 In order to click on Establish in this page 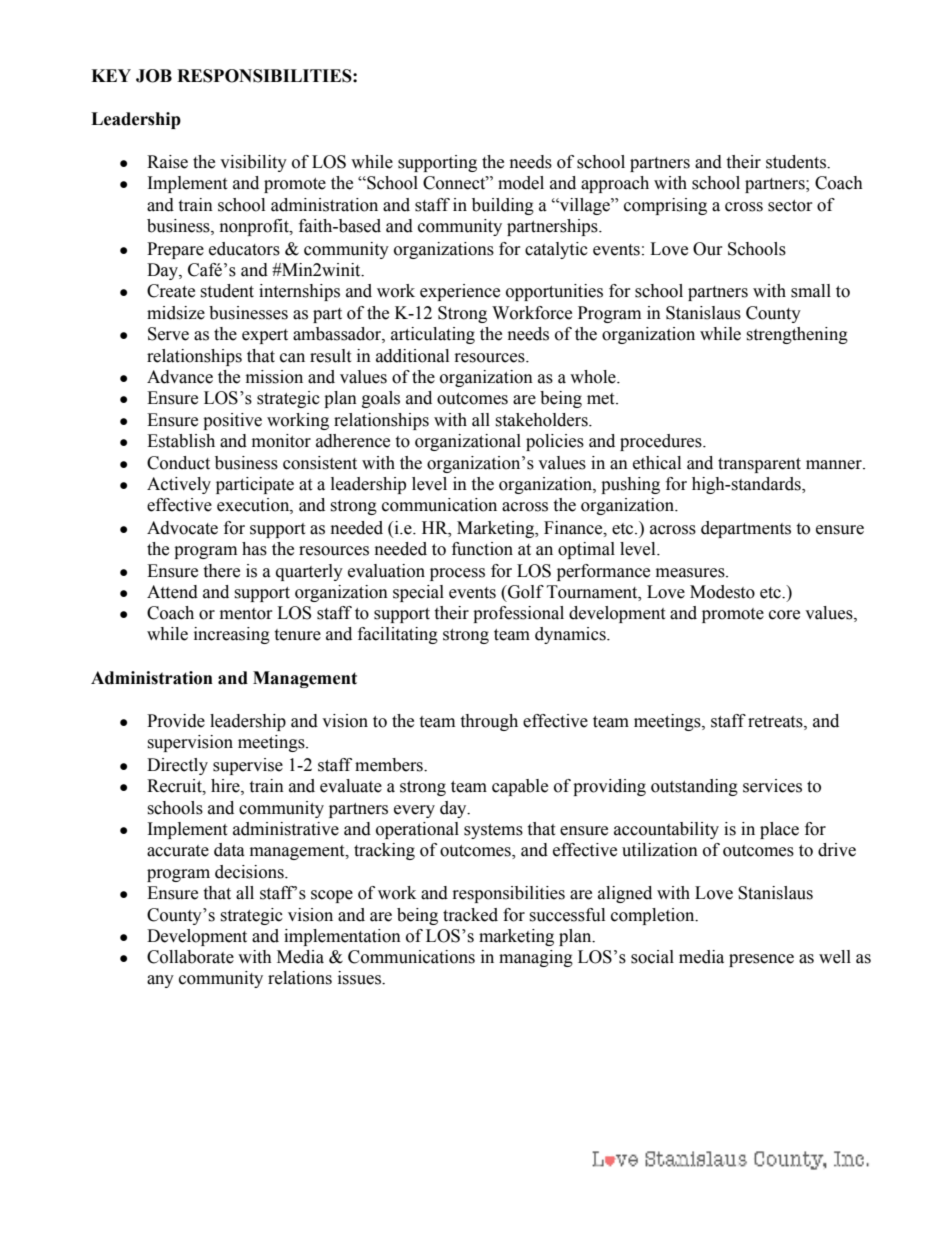, I will do `click(181, 441)`.
